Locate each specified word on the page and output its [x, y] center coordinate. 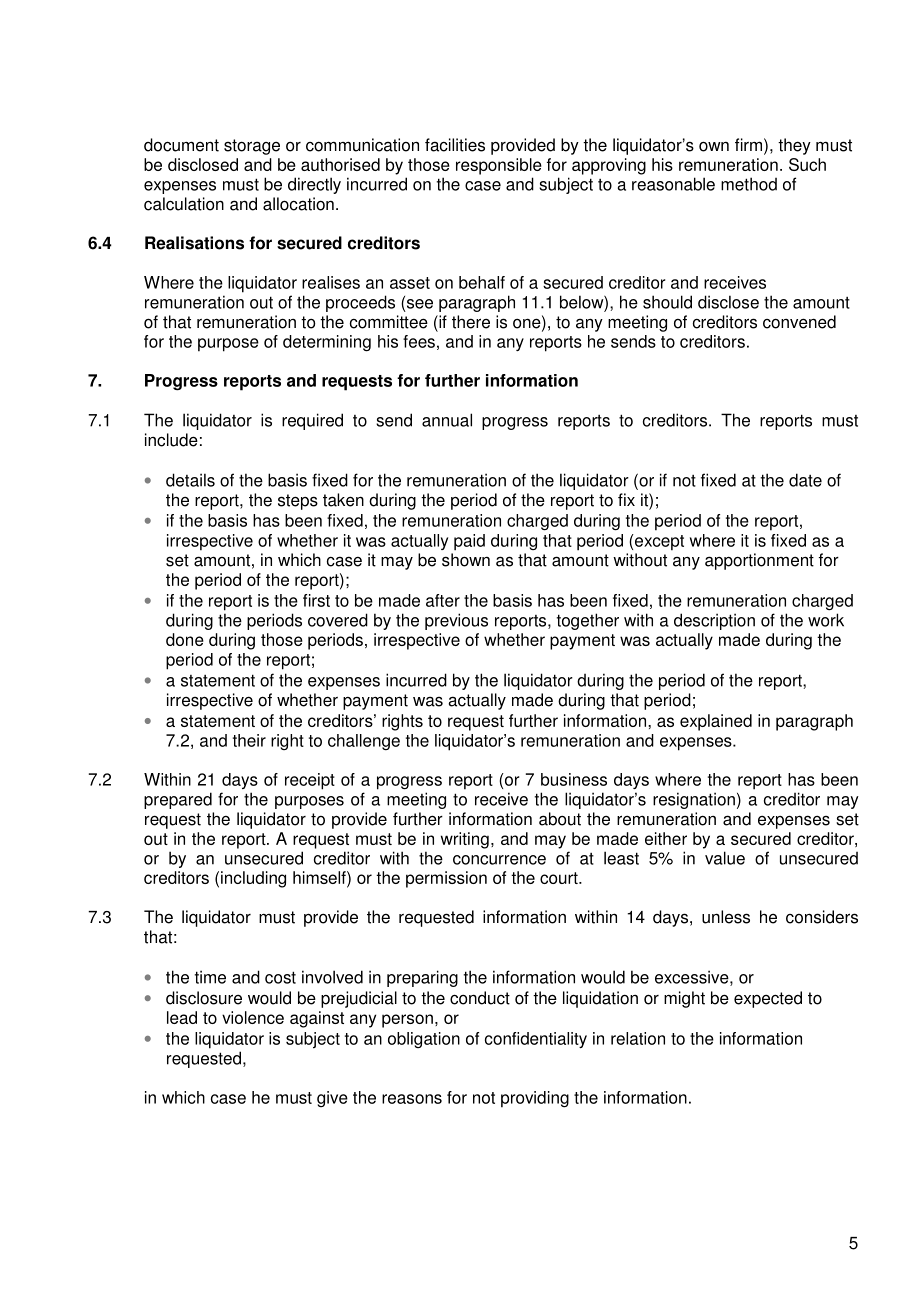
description [714, 621]
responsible [499, 166]
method [749, 184]
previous [456, 621]
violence [253, 1017]
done [185, 639]
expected [768, 999]
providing [535, 1099]
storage [252, 147]
